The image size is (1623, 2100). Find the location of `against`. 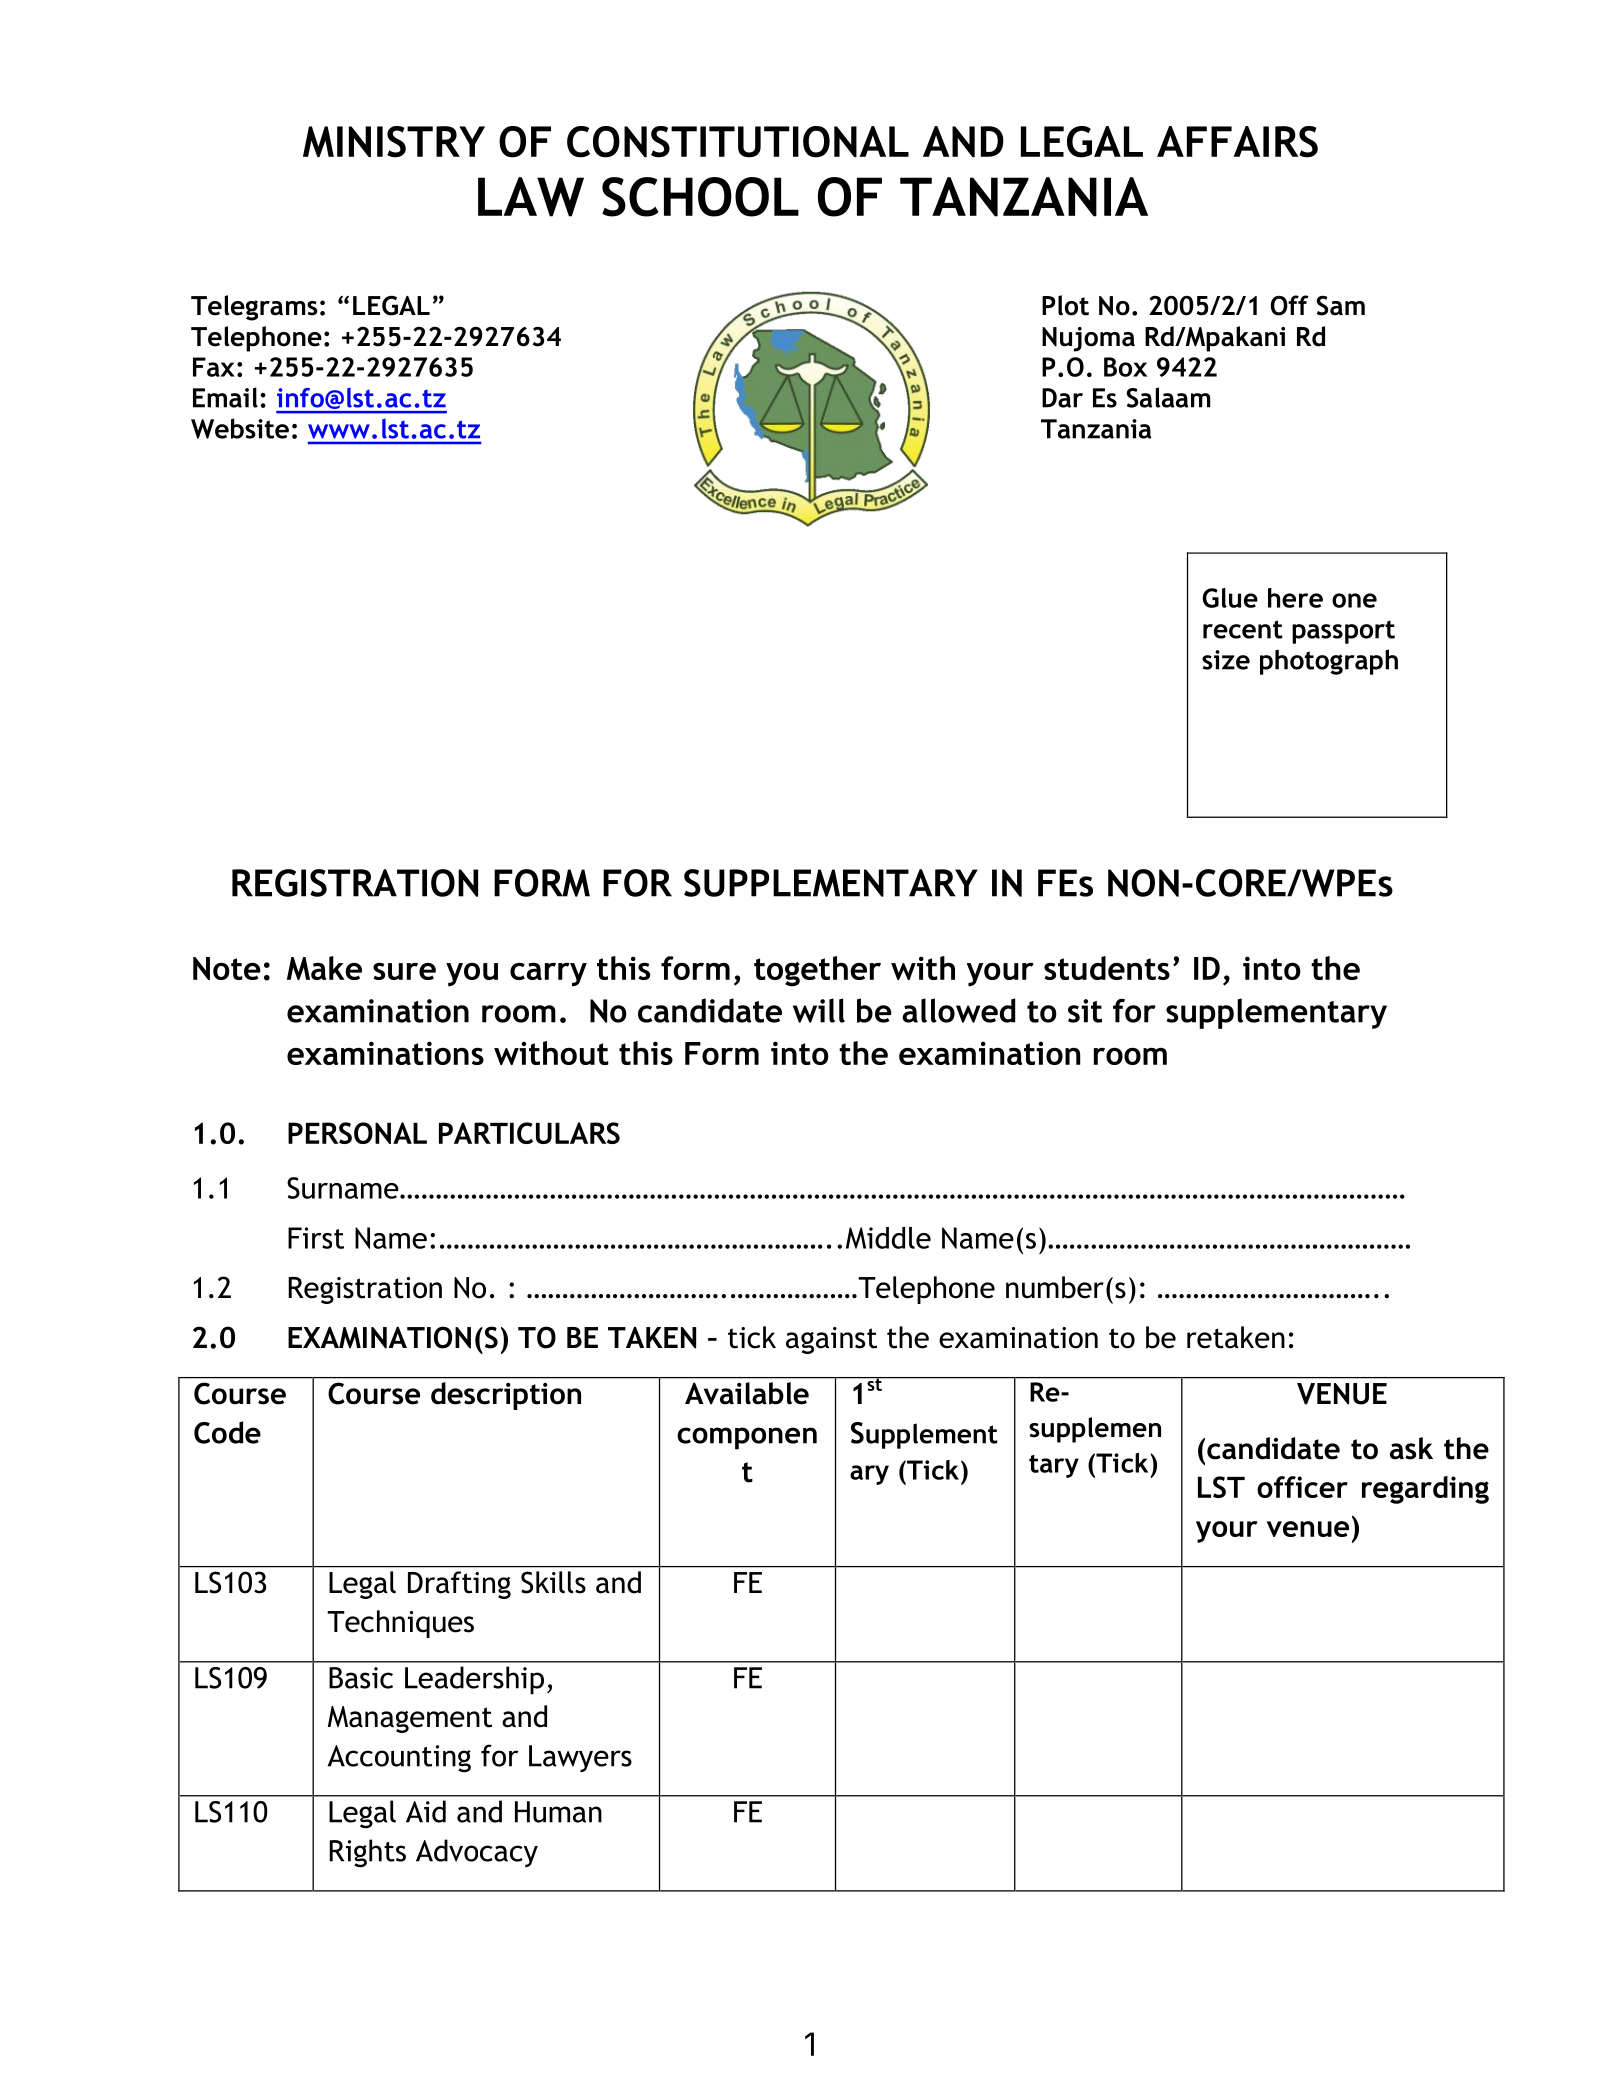

against is located at coordinates (831, 1340).
